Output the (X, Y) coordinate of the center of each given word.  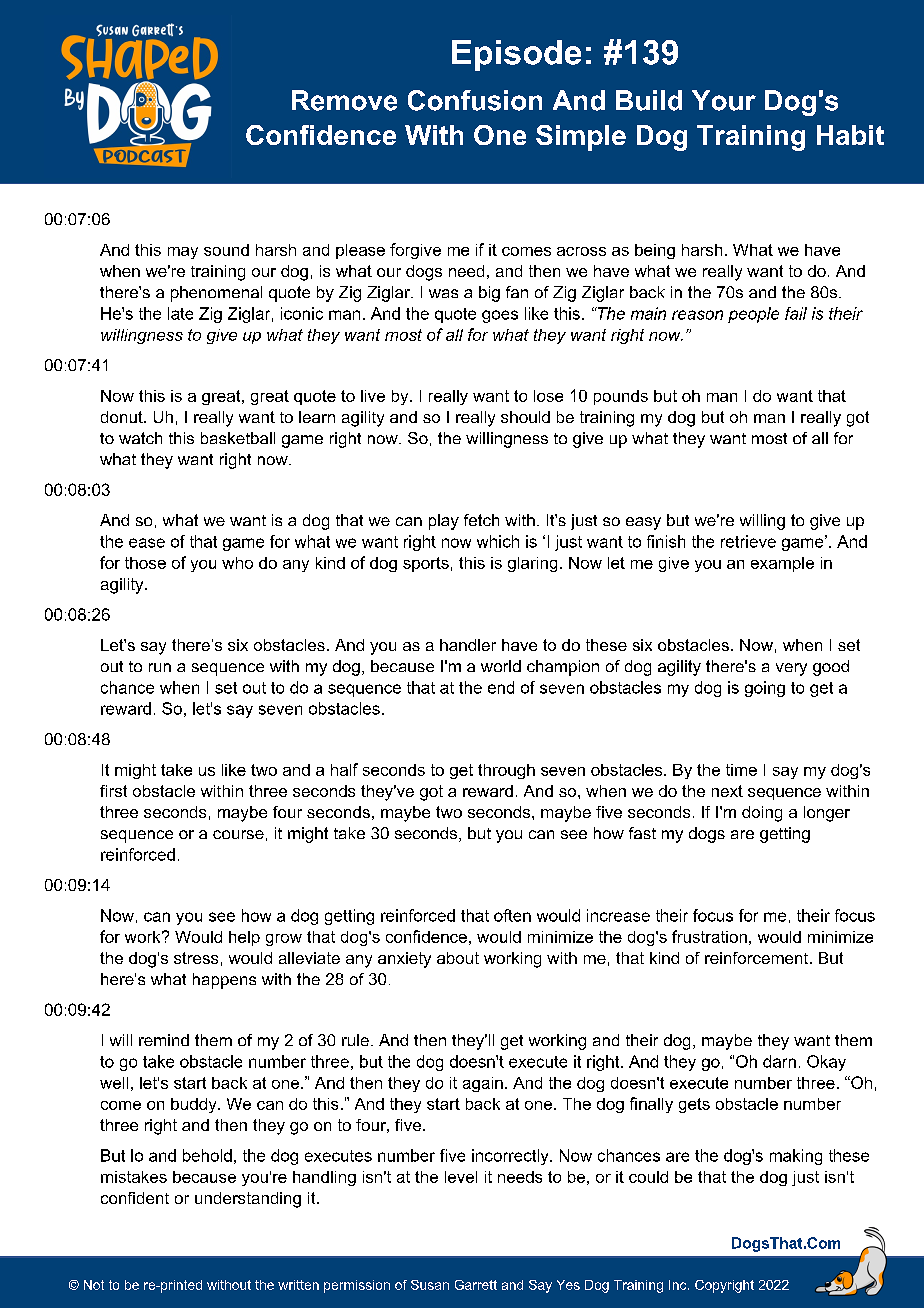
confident (135, 1198)
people (753, 315)
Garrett (476, 1285)
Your (724, 100)
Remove (344, 100)
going (765, 689)
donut (123, 417)
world (501, 666)
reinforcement (758, 958)
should (525, 417)
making (796, 1157)
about (458, 958)
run (160, 667)
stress (196, 958)
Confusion (475, 100)
